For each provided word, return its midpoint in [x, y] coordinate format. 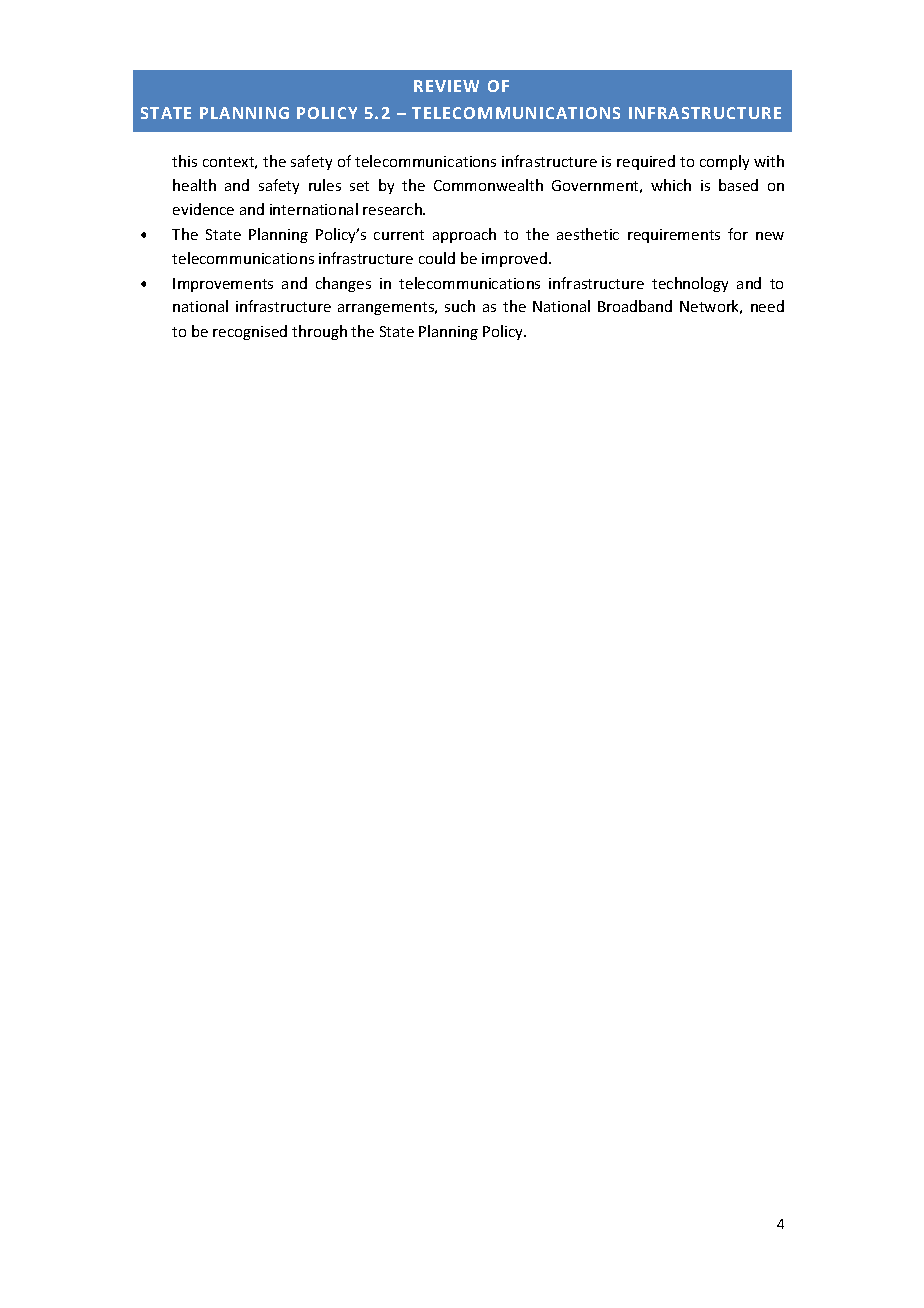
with [769, 161]
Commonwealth [488, 185]
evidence [203, 209]
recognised [250, 332]
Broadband [635, 306]
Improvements [223, 285]
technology [690, 284]
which [671, 185]
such [460, 306]
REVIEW [446, 86]
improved [516, 259]
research [393, 209]
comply [724, 162]
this [184, 161]
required [646, 162]
